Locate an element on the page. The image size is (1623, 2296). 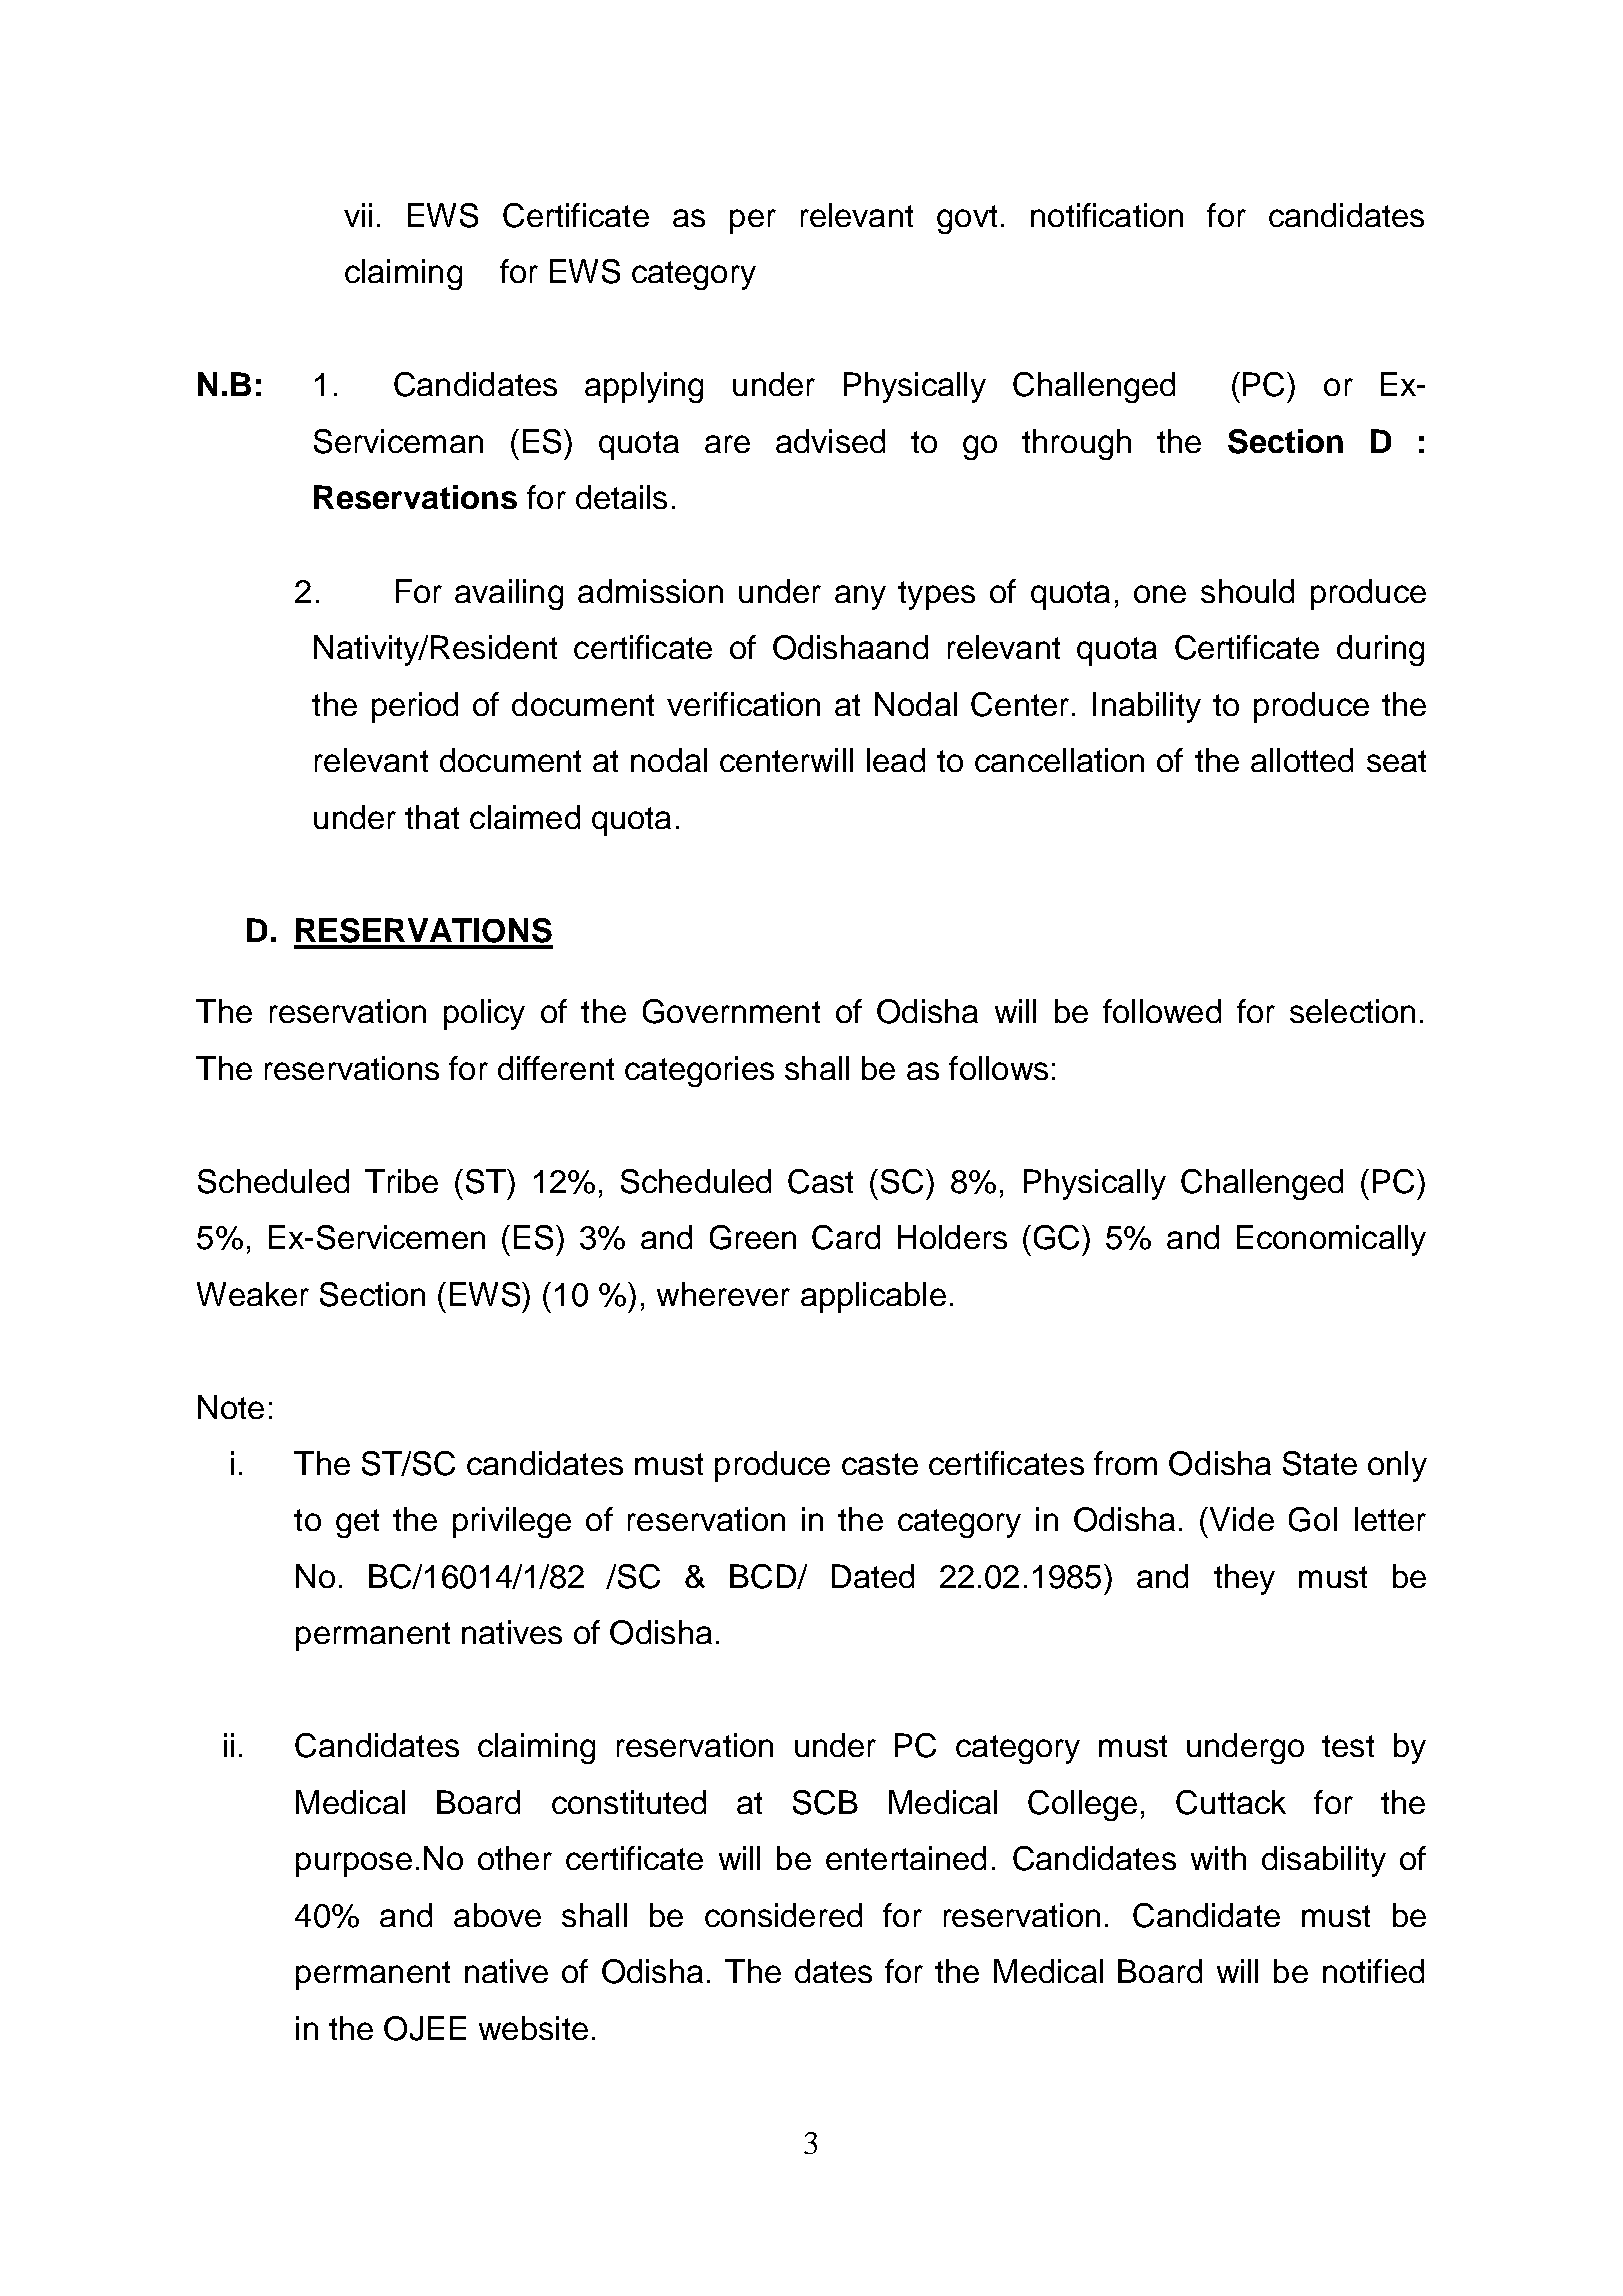
verification is located at coordinates (743, 704).
